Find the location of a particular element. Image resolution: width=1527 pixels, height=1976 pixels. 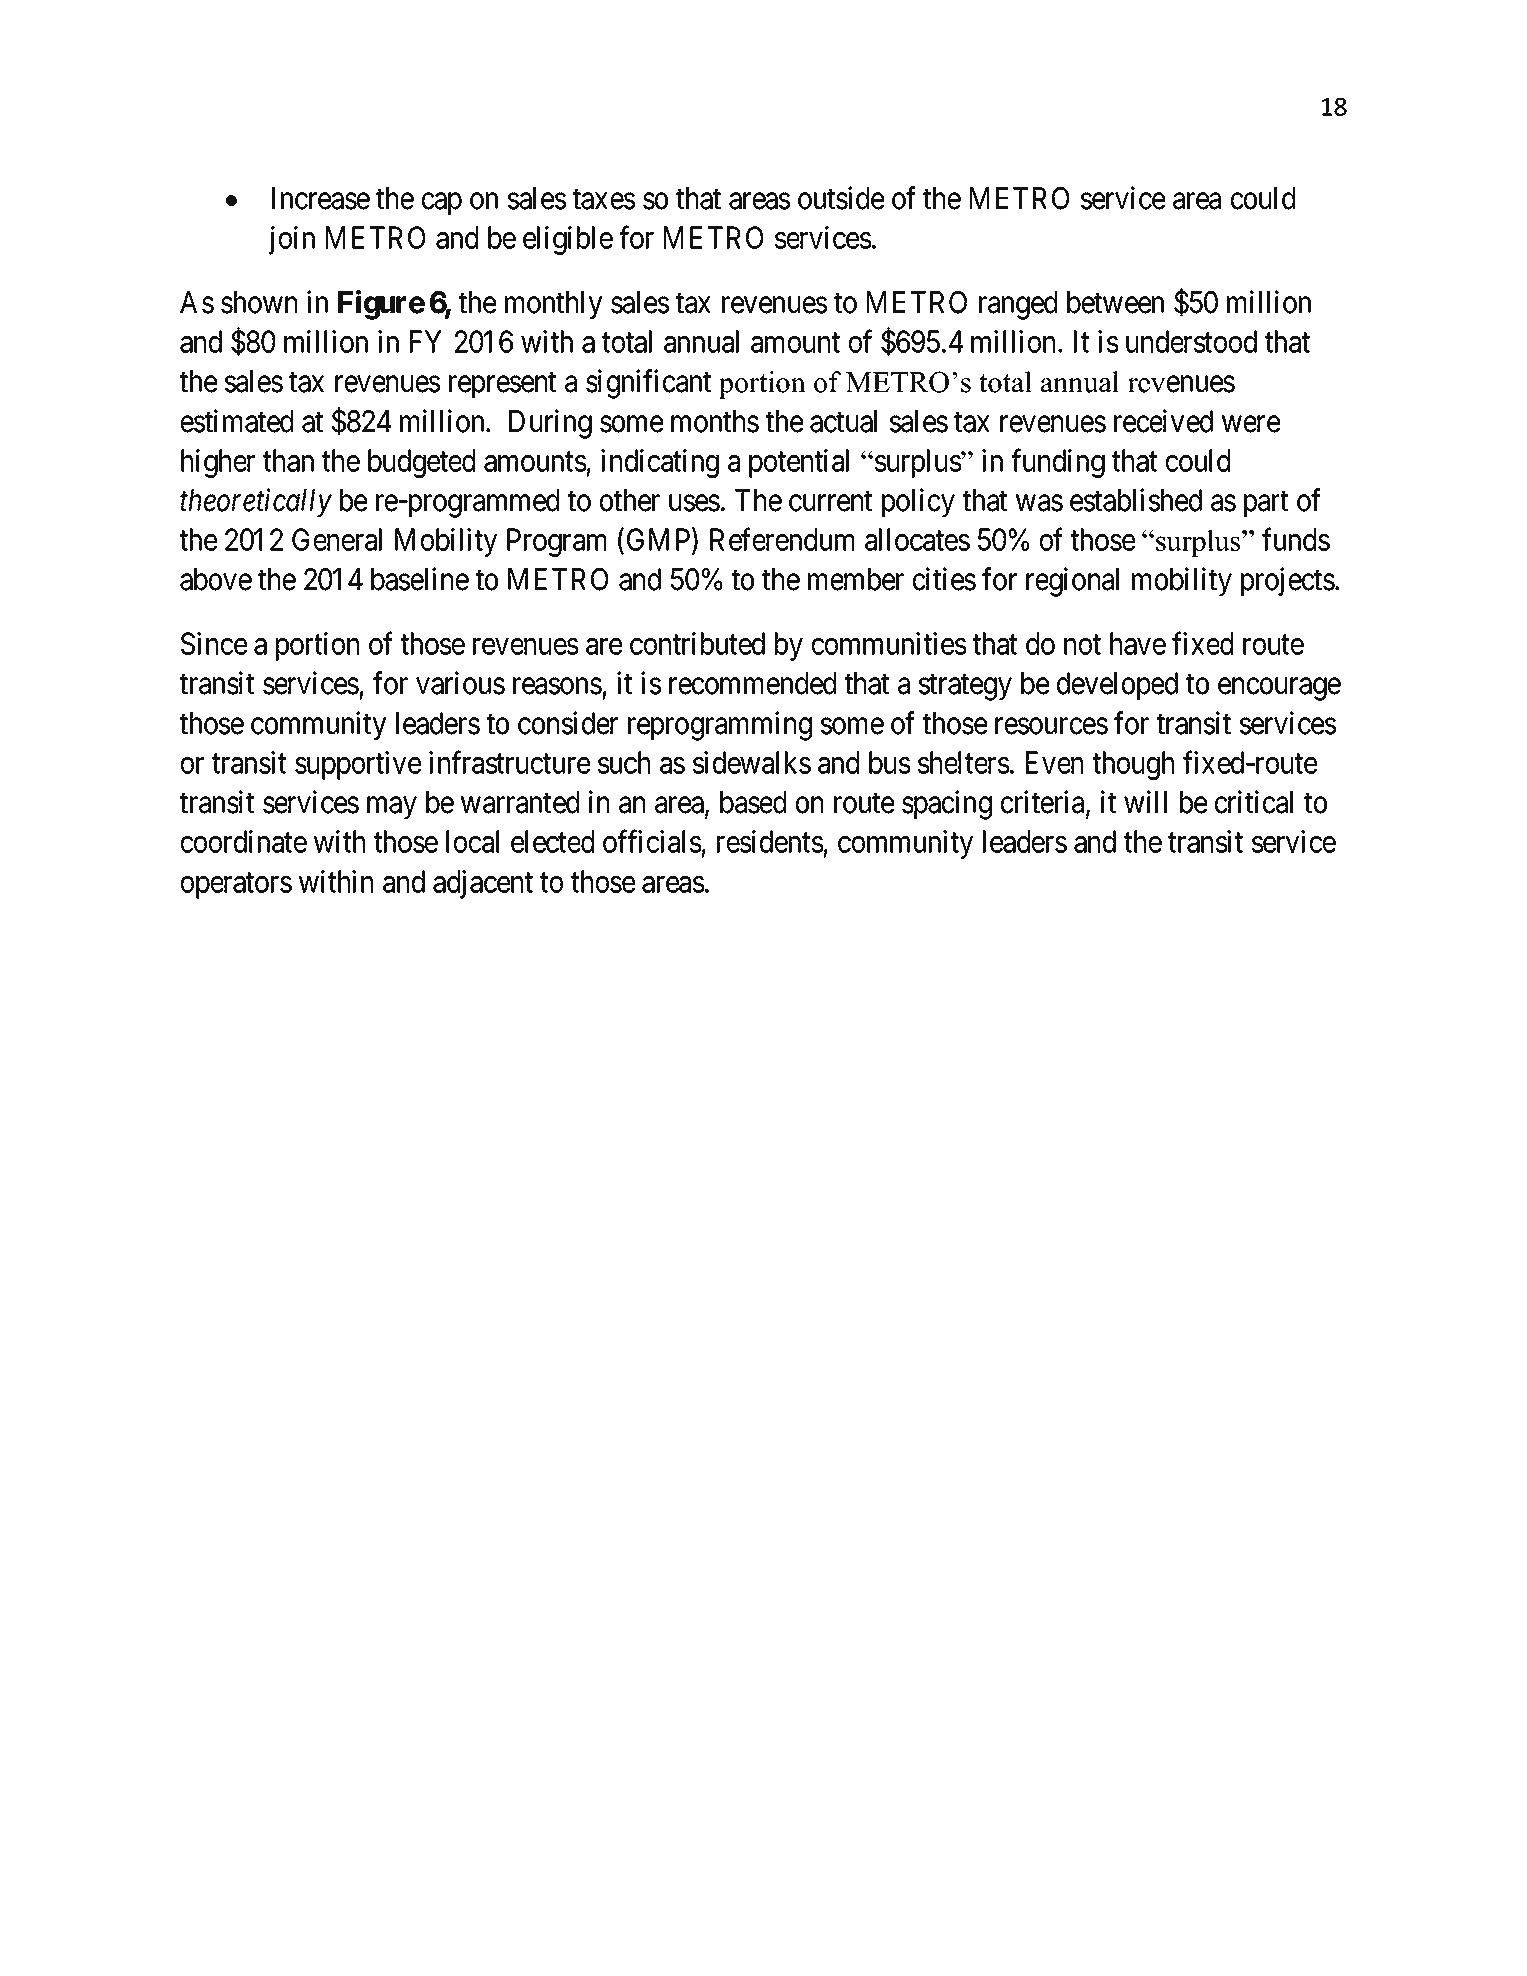

coordinate is located at coordinates (244, 841).
